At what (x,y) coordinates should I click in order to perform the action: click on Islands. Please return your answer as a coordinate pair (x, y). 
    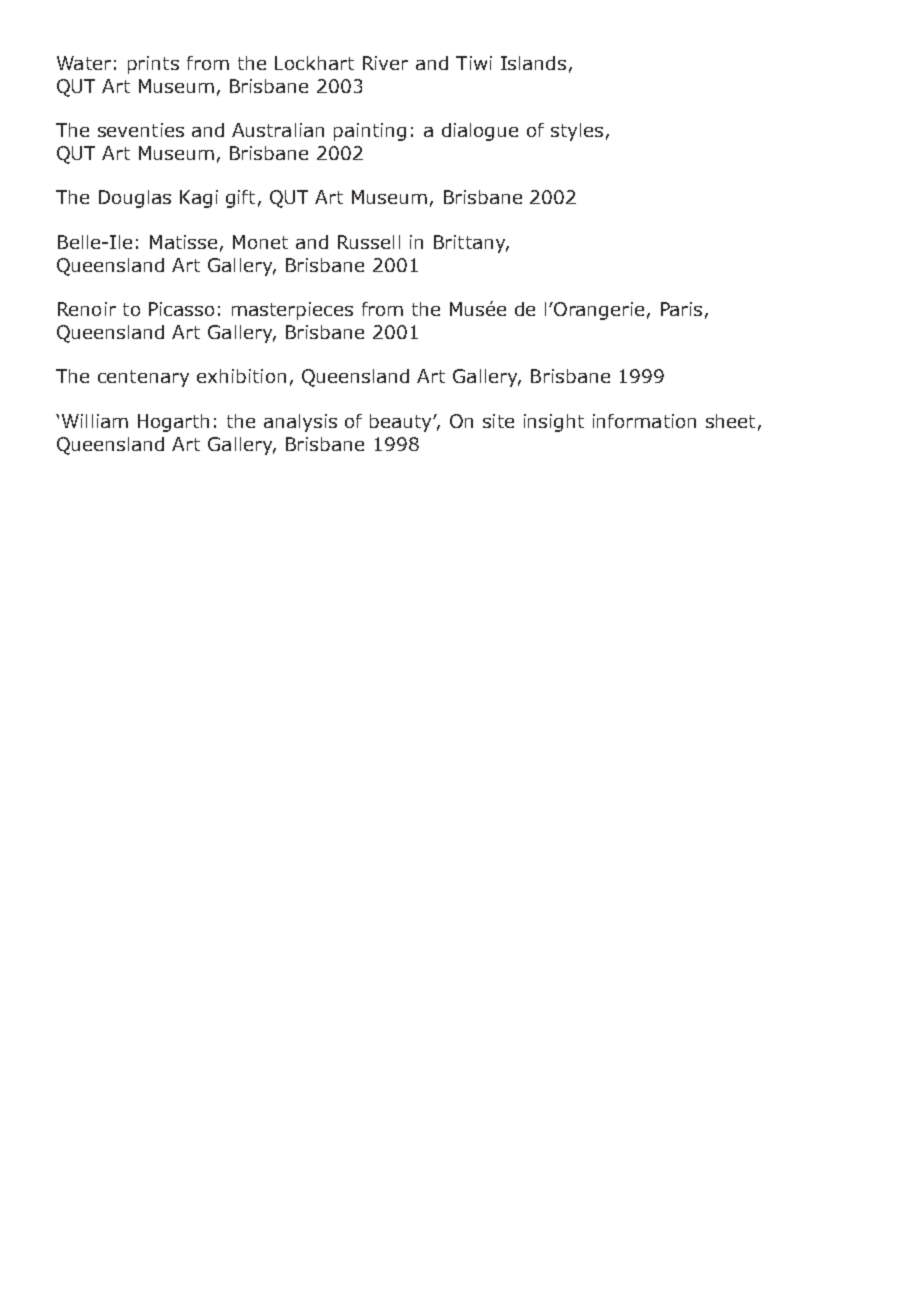
    Looking at the image, I should click on (533, 63).
